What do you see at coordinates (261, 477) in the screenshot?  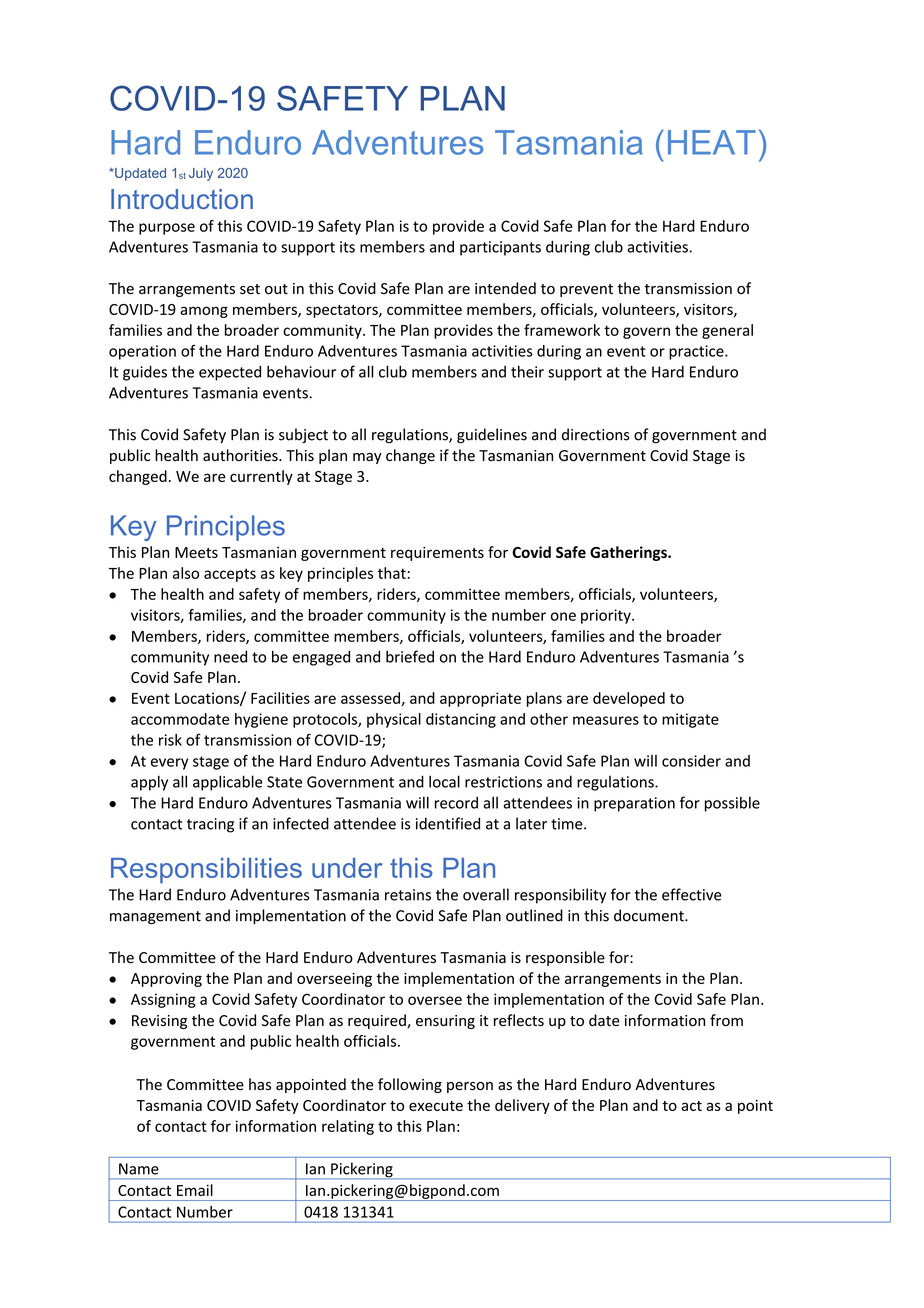 I see `currently` at bounding box center [261, 477].
